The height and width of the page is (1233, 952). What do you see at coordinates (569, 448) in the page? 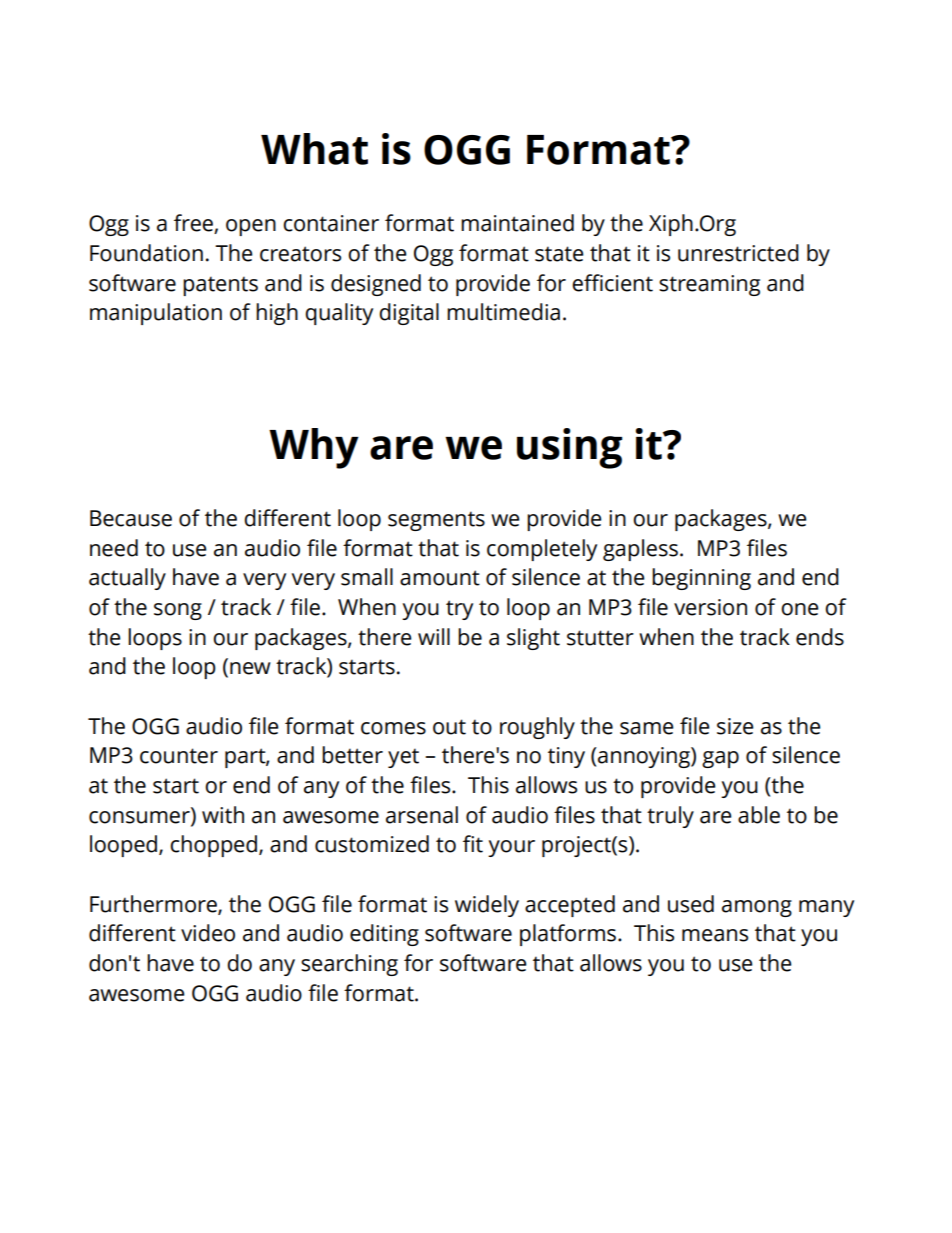
I see `using` at bounding box center [569, 448].
